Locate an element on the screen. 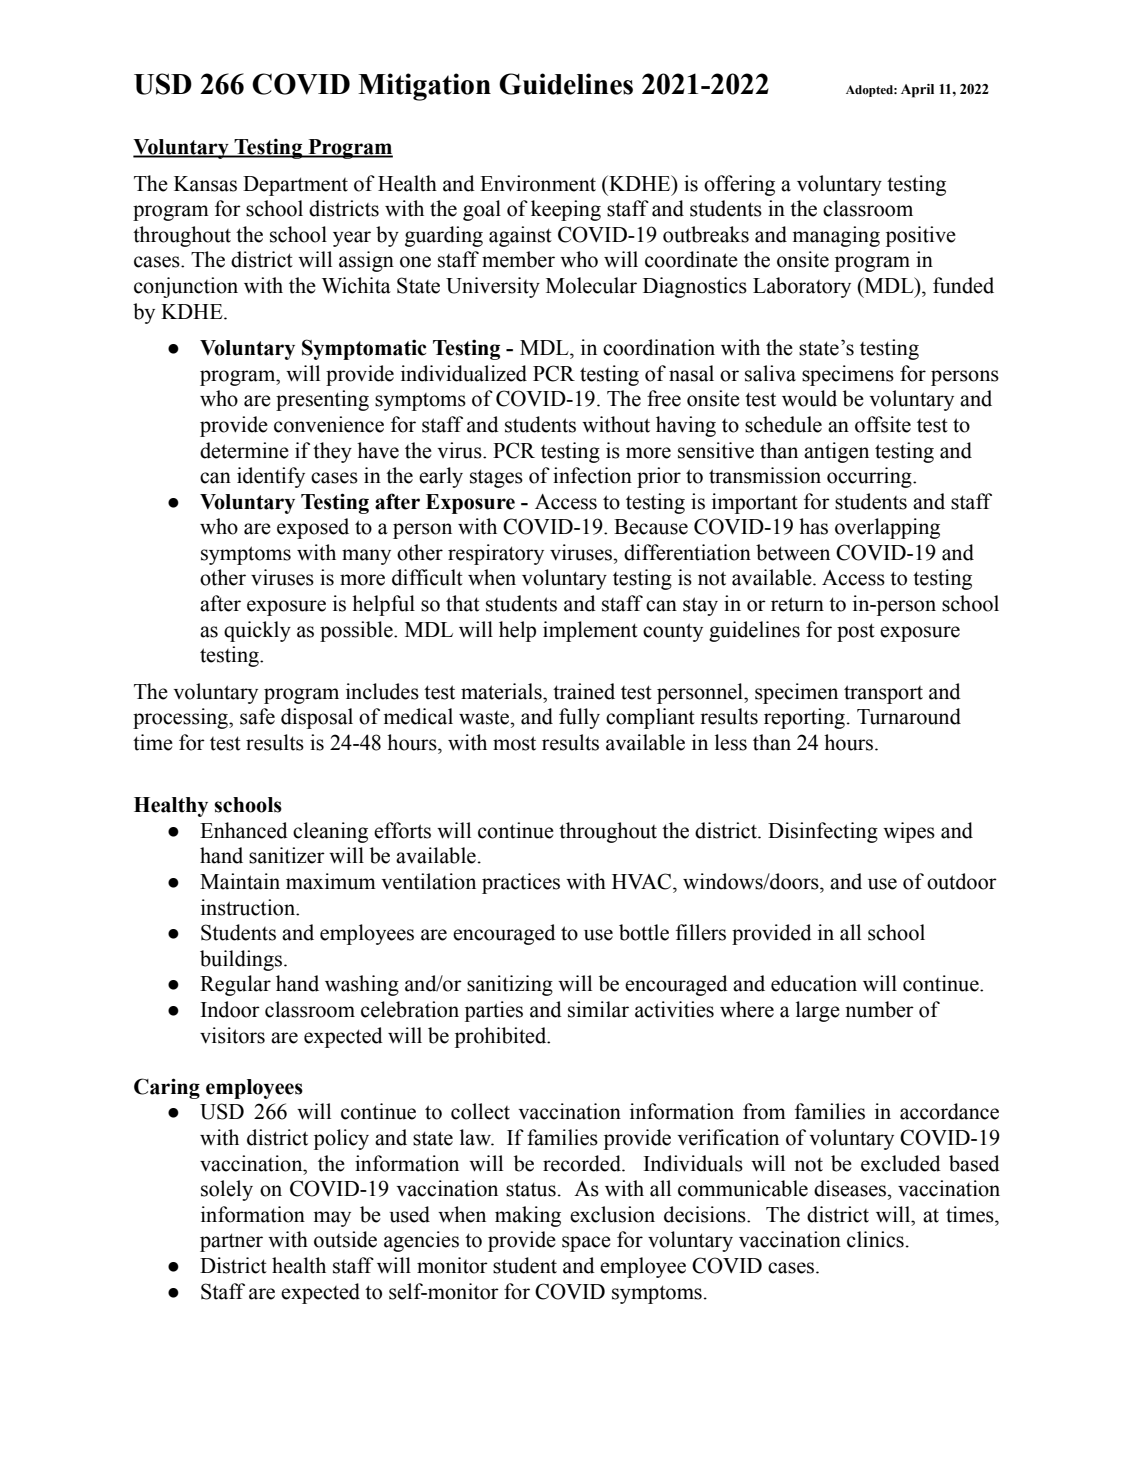  overlapping is located at coordinates (887, 528).
